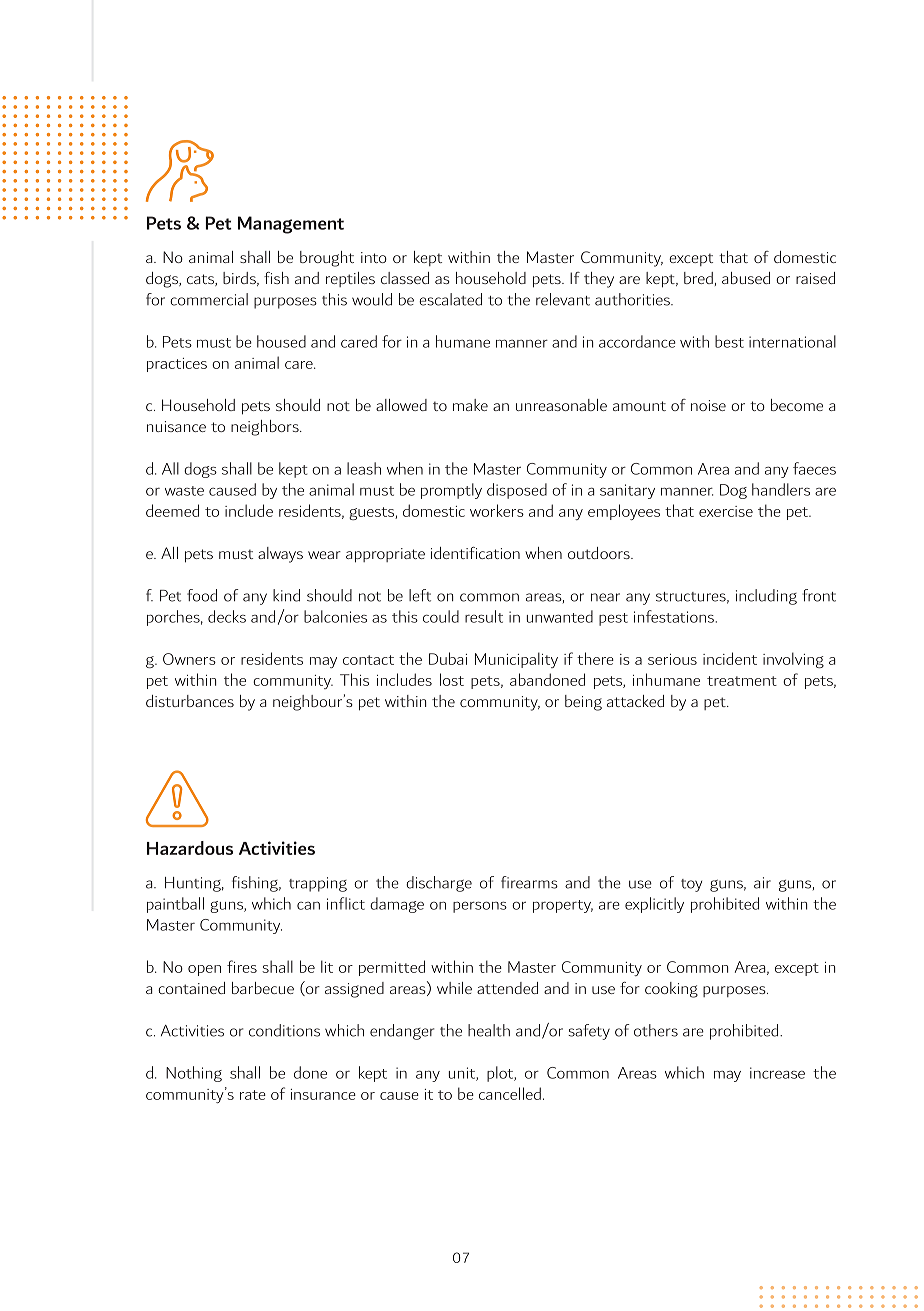 The width and height of the screenshot is (924, 1311). What do you see at coordinates (746, 278) in the screenshot?
I see `abused` at bounding box center [746, 278].
